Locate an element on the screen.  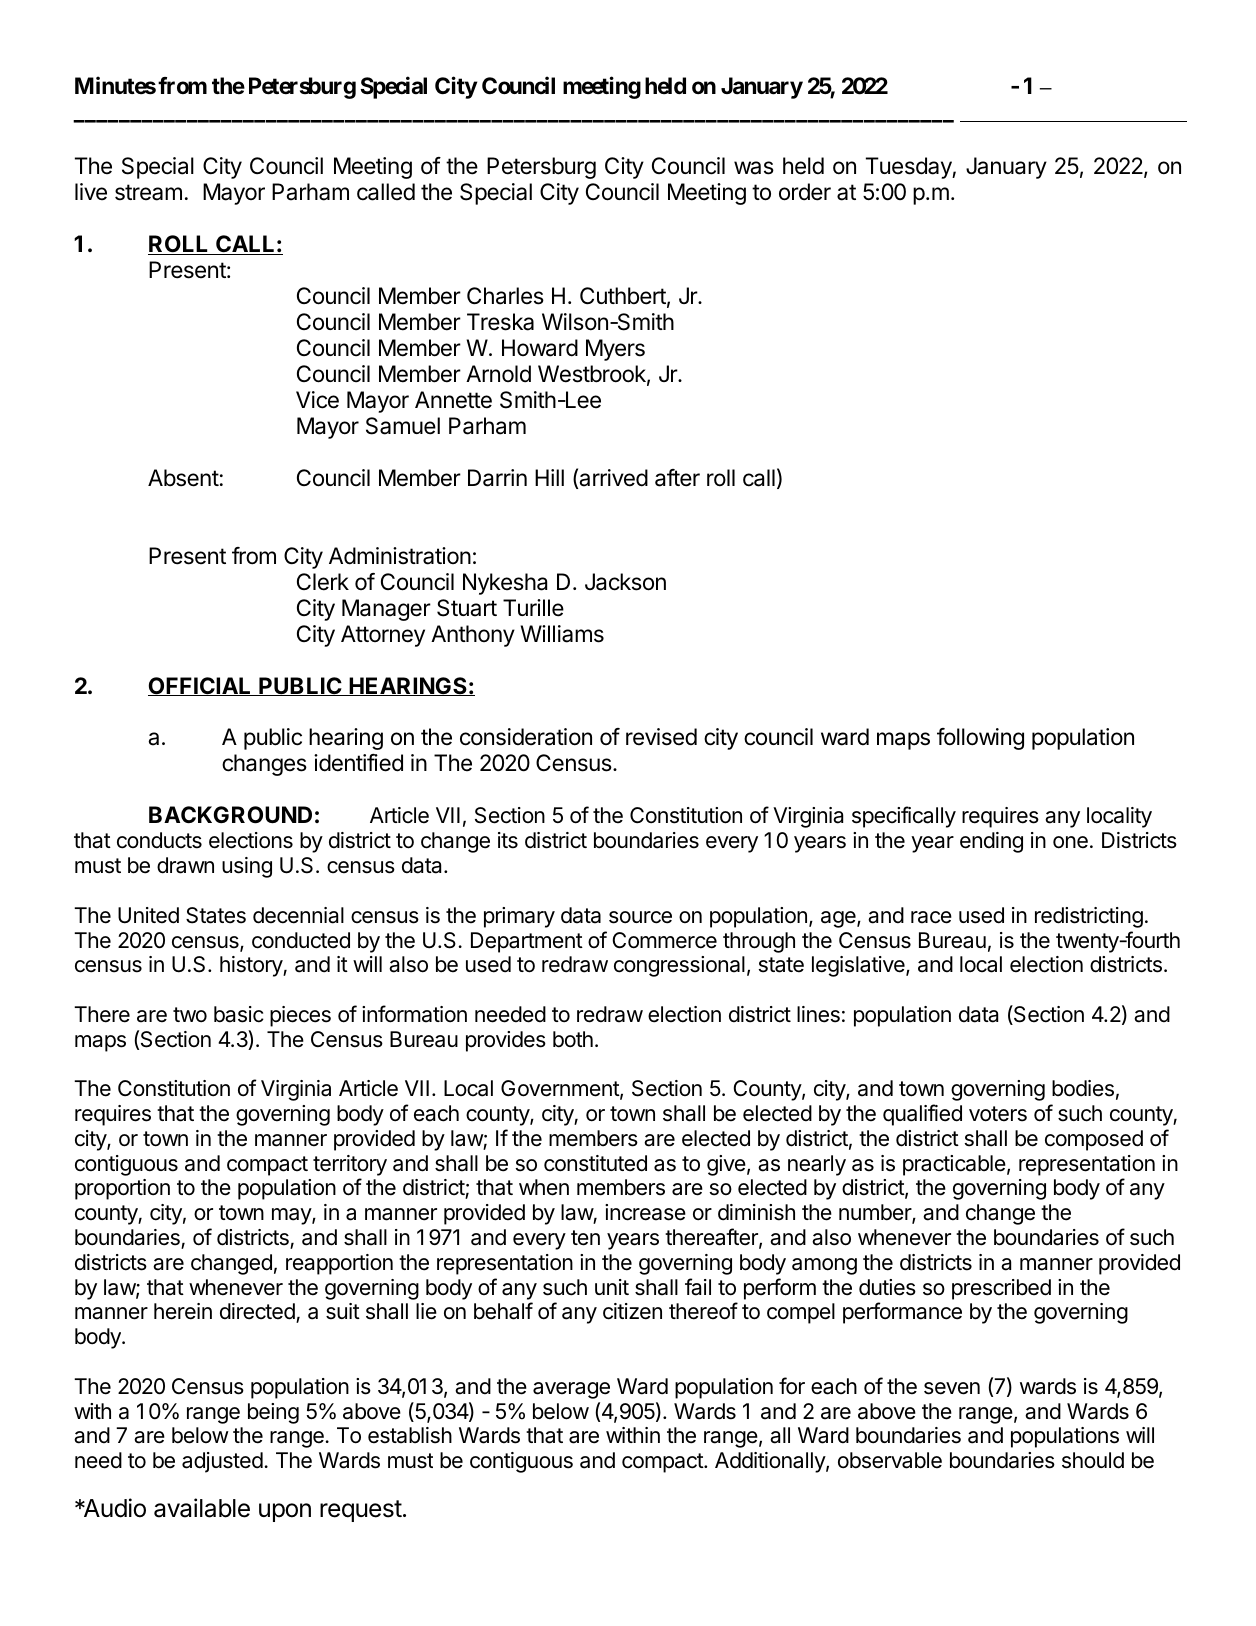
constituted is located at coordinates (595, 1163).
